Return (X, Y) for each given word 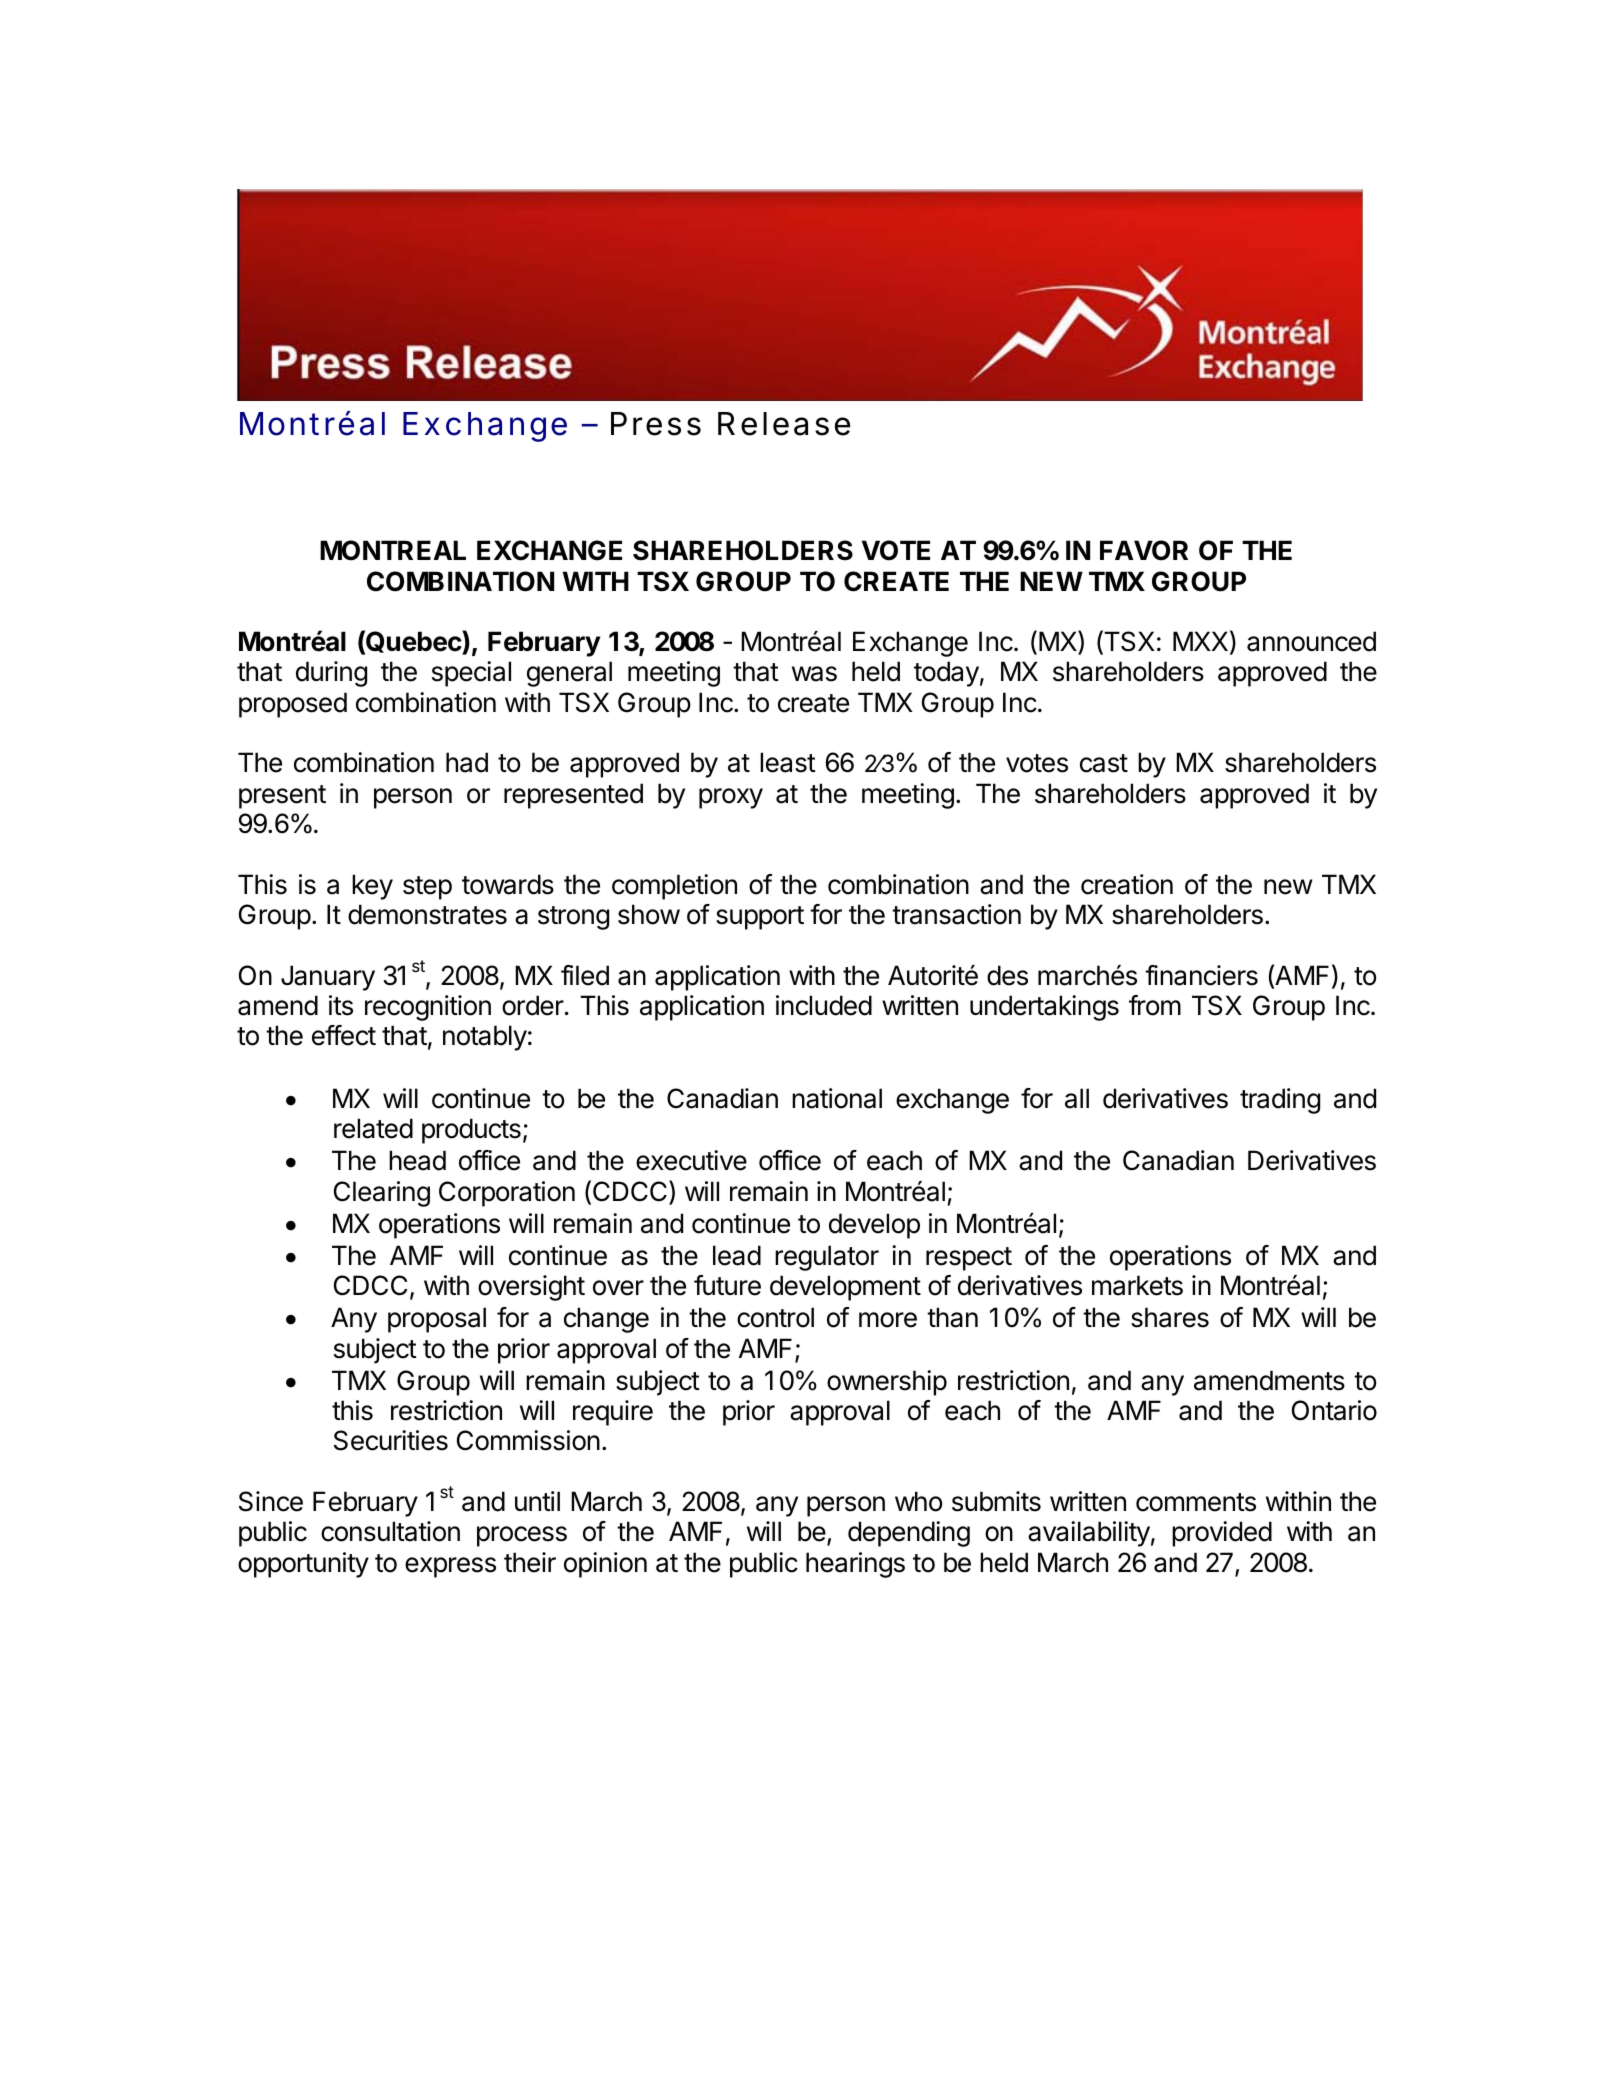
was (814, 674)
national (837, 1098)
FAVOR (1144, 550)
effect (344, 1035)
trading (1280, 1101)
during (331, 674)
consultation (390, 1531)
